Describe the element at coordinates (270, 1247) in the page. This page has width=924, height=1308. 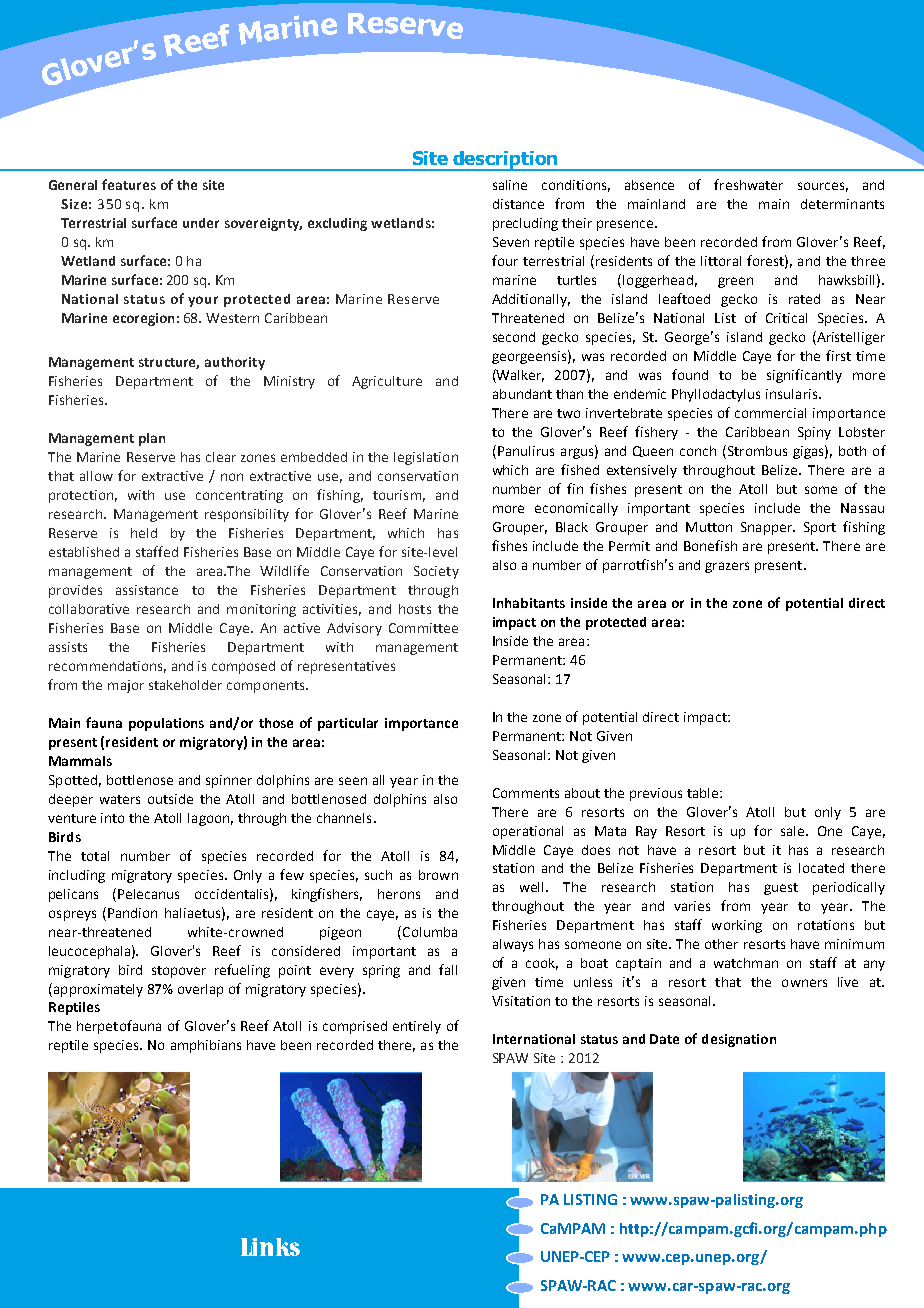
I see `Links` at that location.
